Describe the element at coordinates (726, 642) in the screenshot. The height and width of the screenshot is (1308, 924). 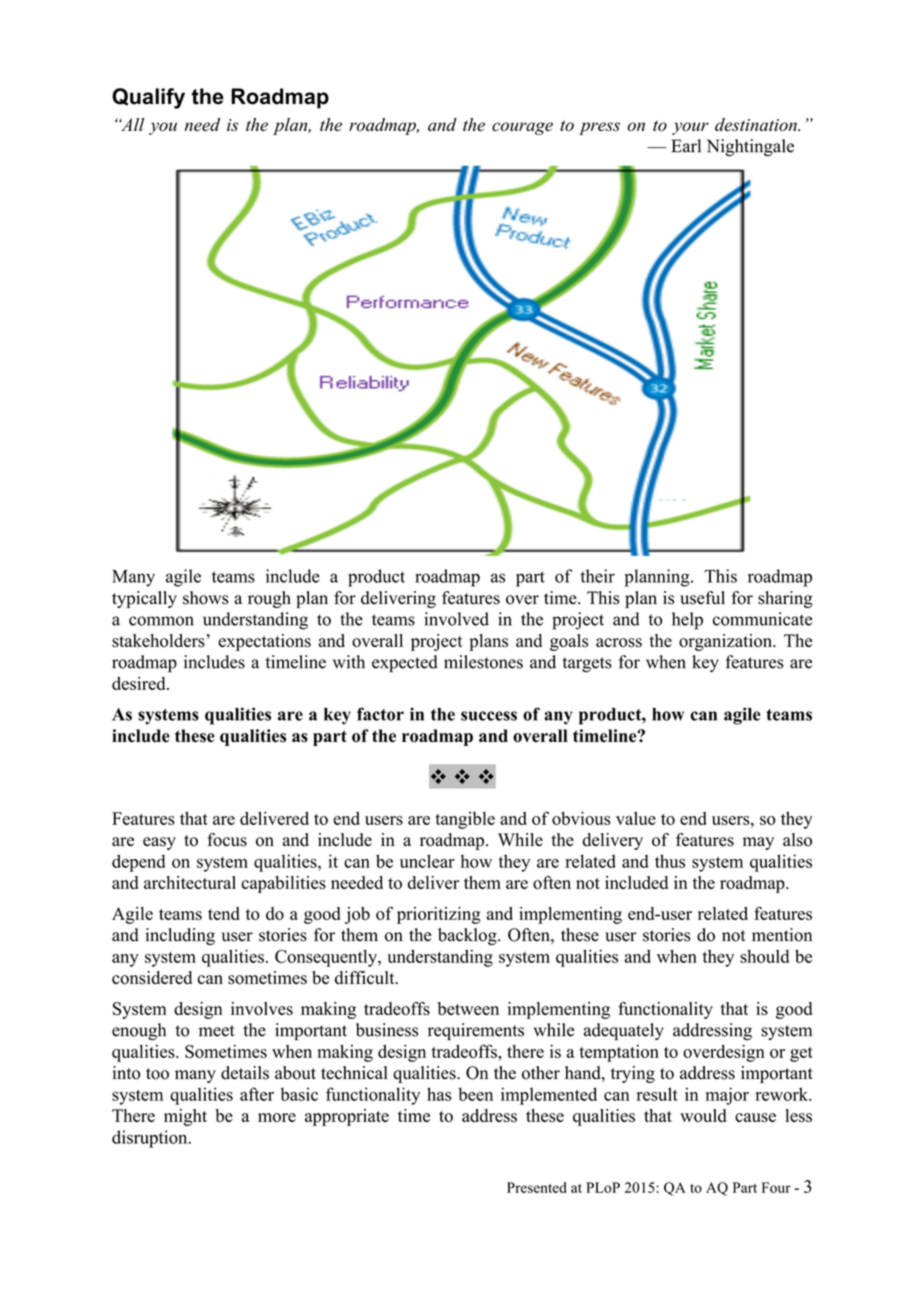
I see `organization` at that location.
